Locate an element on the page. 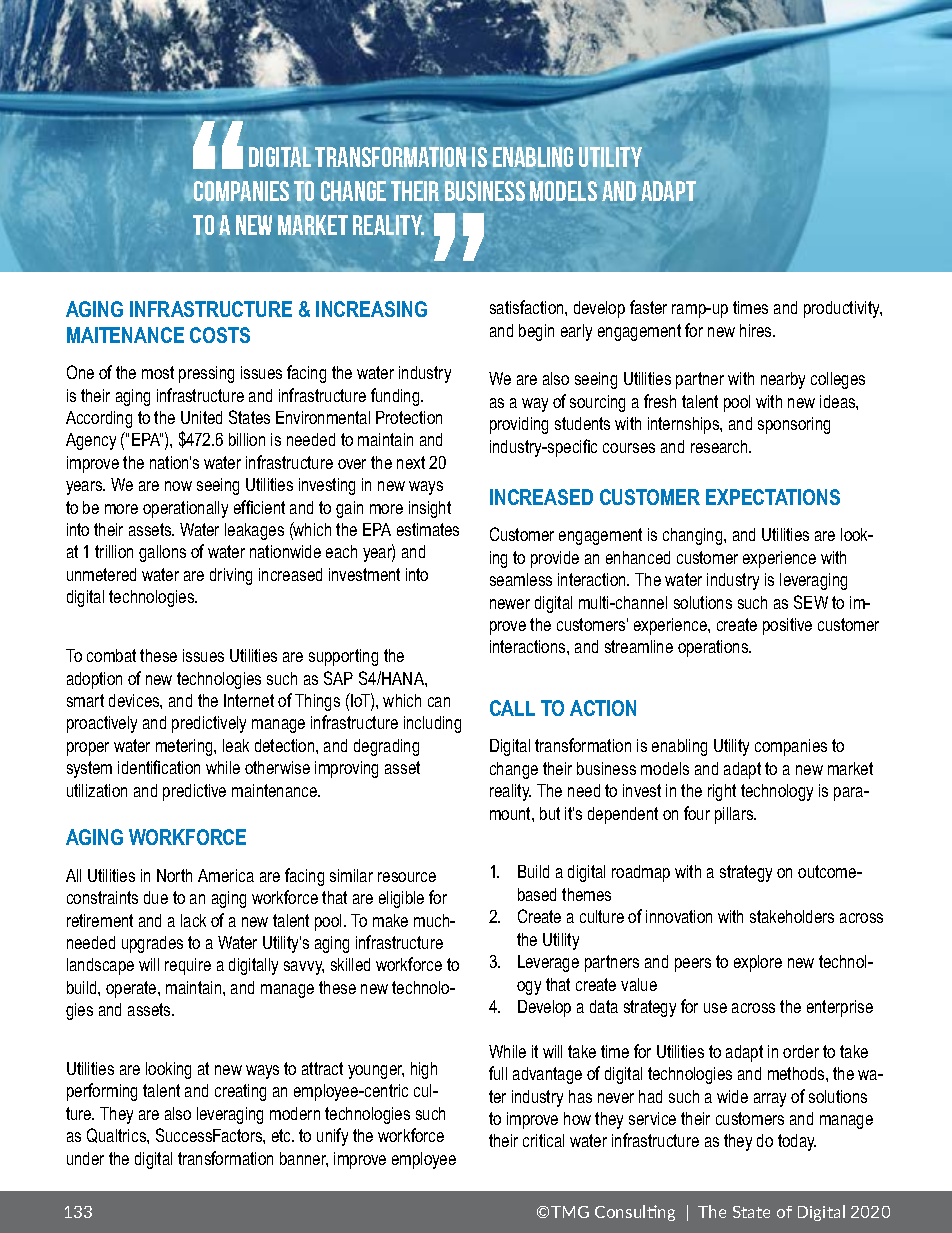  today is located at coordinates (797, 1142).
